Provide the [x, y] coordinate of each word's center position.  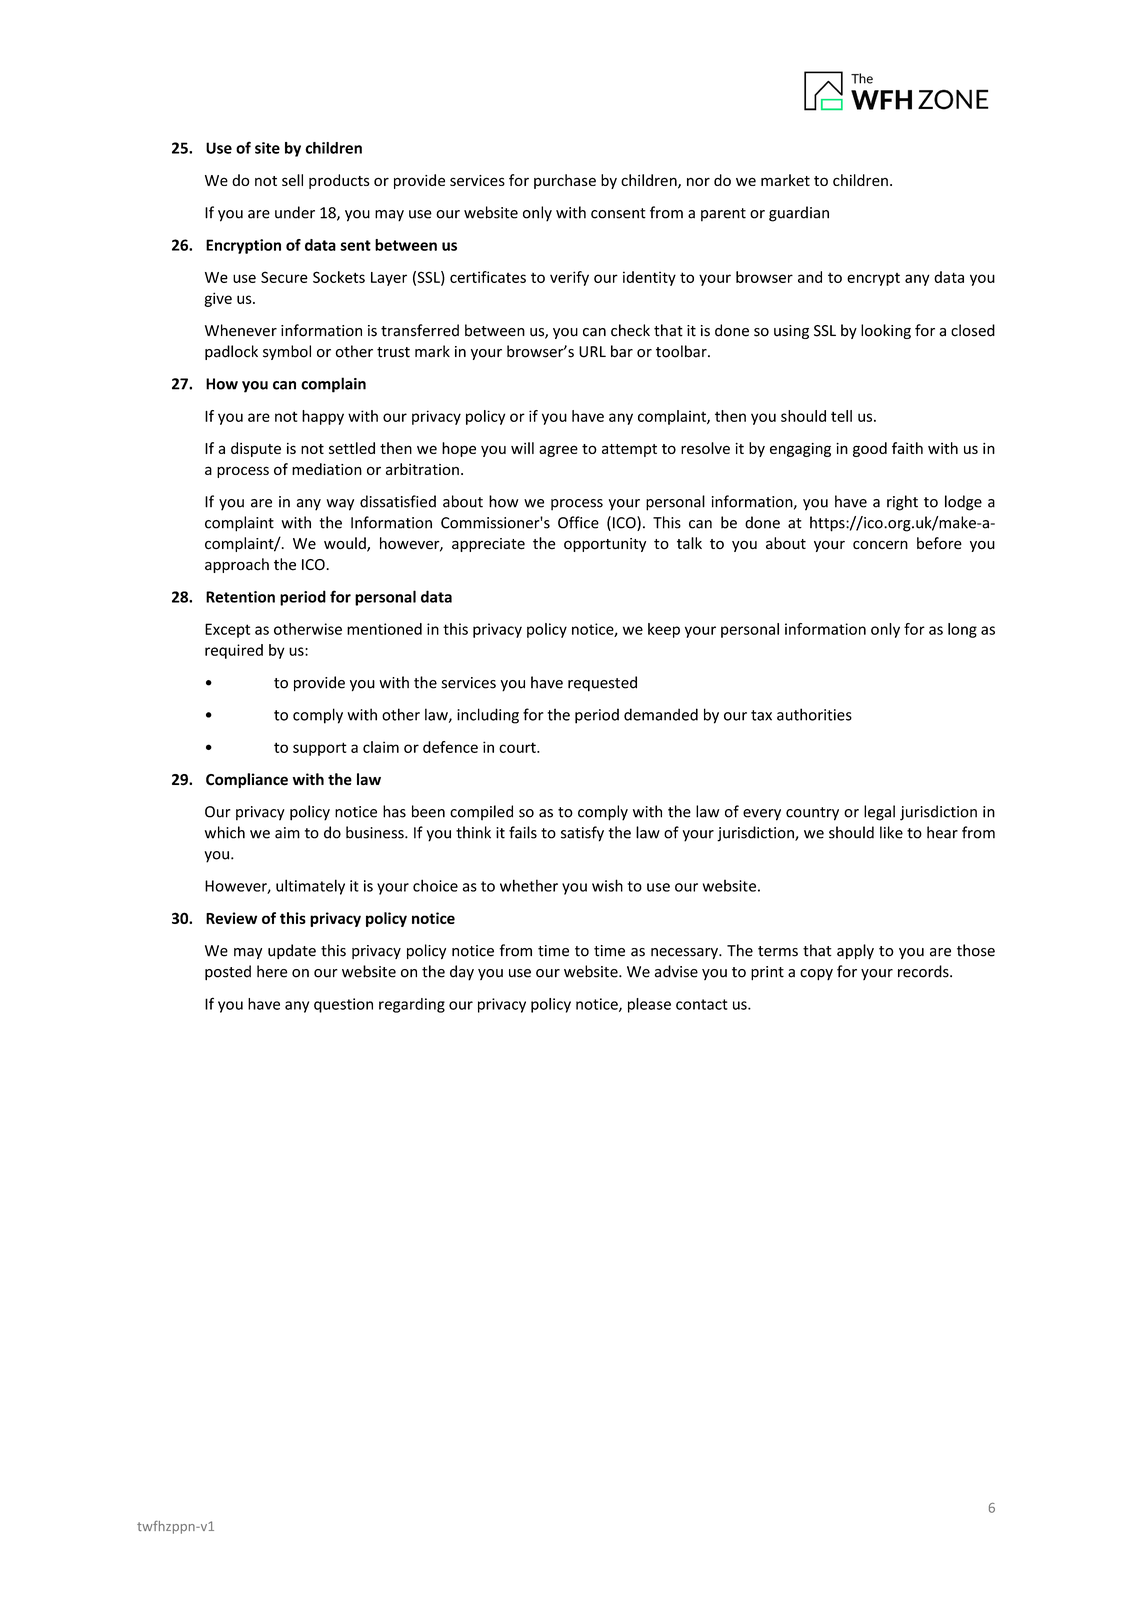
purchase [565, 181]
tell [841, 416]
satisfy [582, 834]
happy [323, 417]
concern [880, 545]
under [295, 212]
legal [879, 813]
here [272, 971]
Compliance [247, 780]
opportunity [605, 545]
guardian [799, 214]
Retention [240, 597]
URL [592, 352]
